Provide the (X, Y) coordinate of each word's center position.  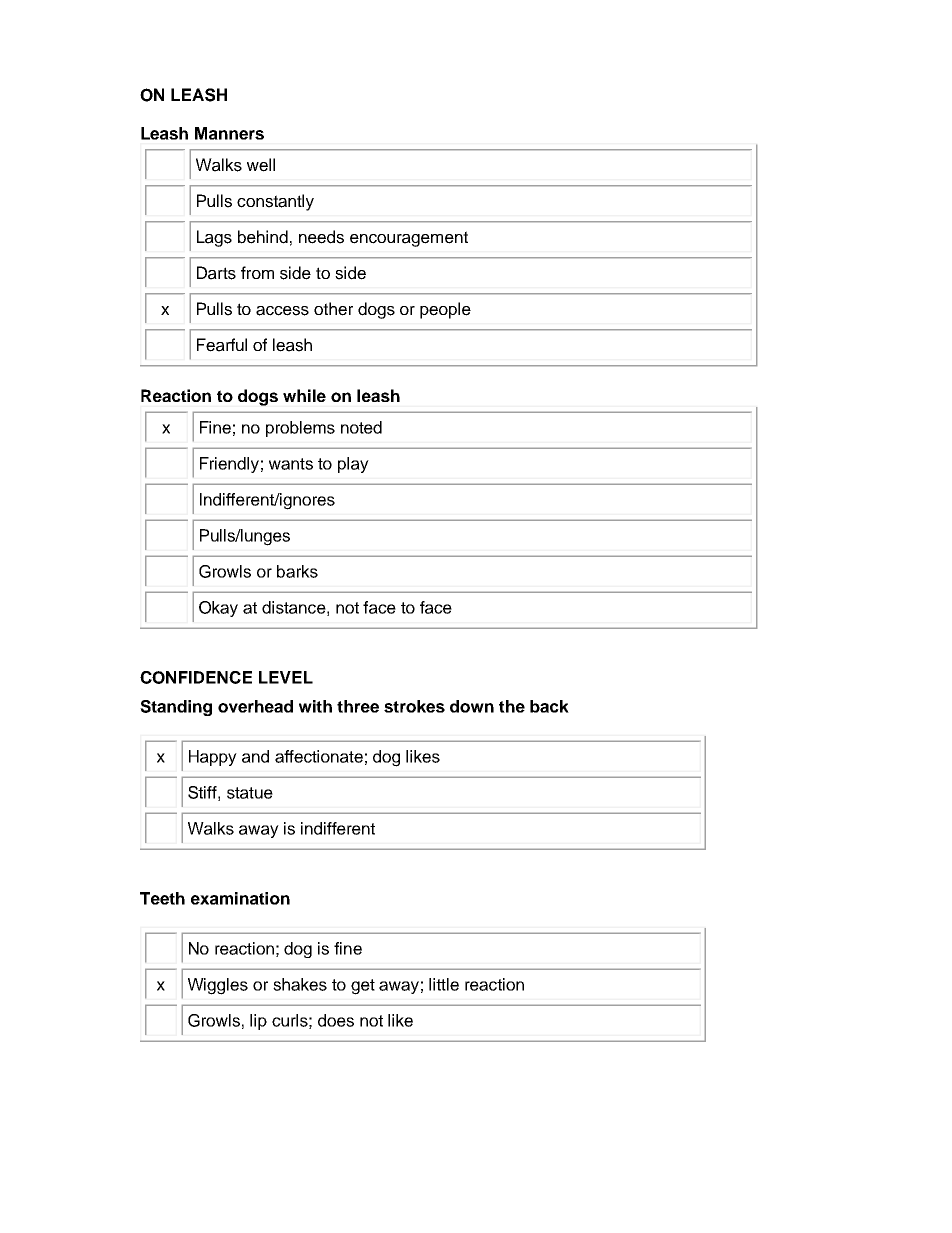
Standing (176, 708)
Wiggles (218, 986)
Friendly (229, 465)
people (445, 310)
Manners (229, 133)
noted (361, 427)
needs (321, 237)
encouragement (409, 239)
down (472, 706)
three (358, 706)
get (363, 987)
